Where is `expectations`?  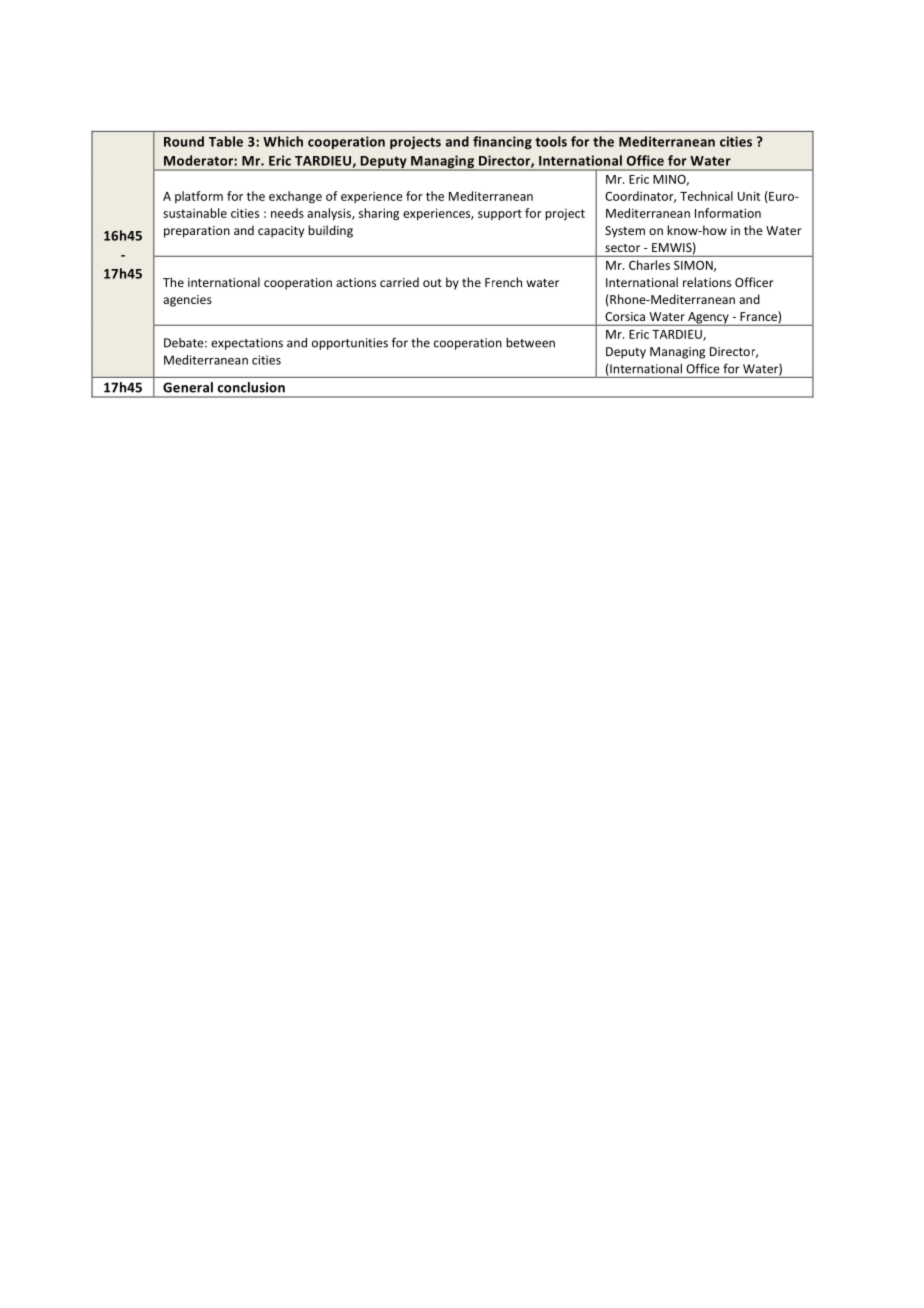 expectations is located at coordinates (247, 344).
